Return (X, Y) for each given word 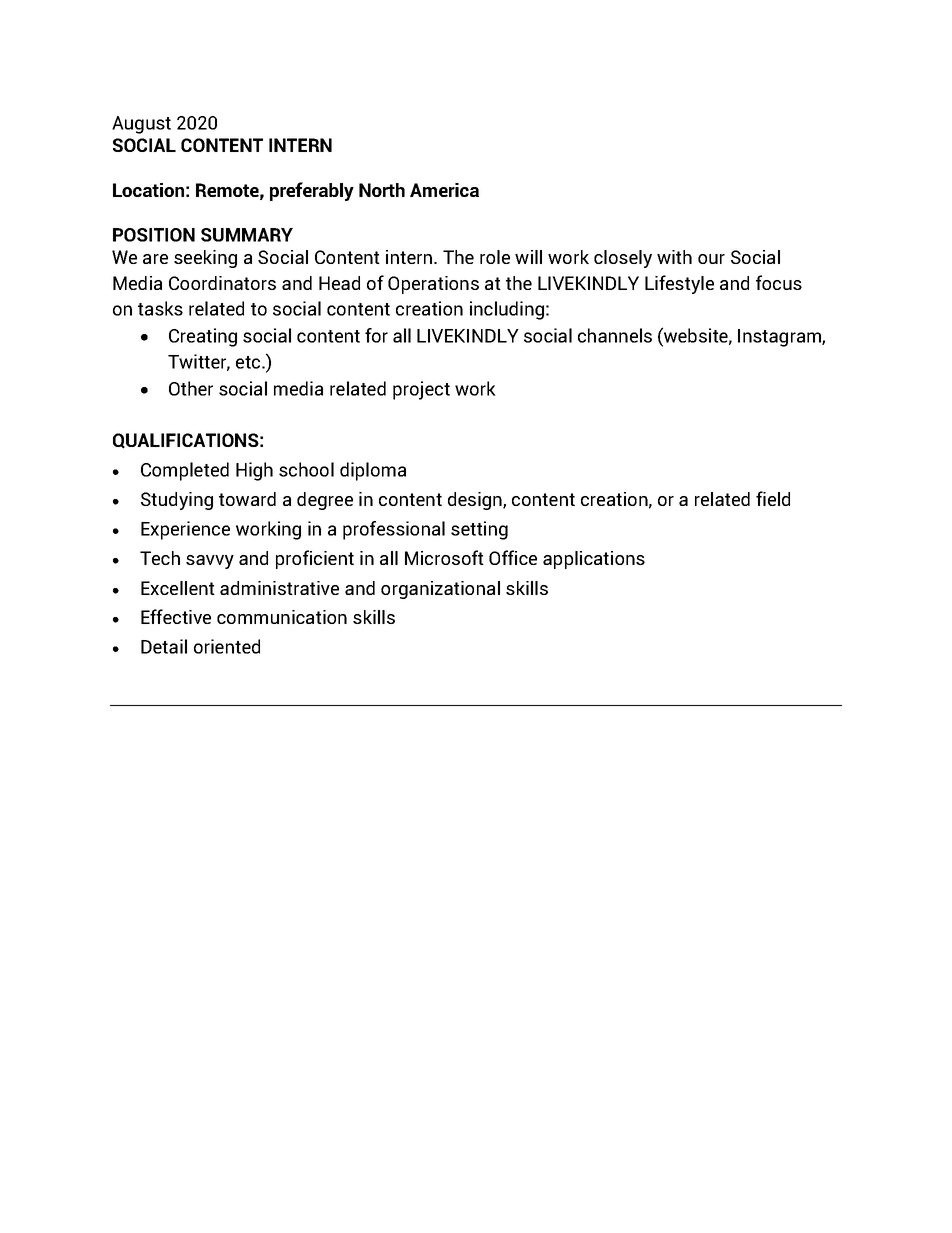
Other (191, 388)
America (444, 190)
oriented (227, 646)
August (141, 125)
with (674, 257)
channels (615, 335)
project (421, 390)
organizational (440, 590)
